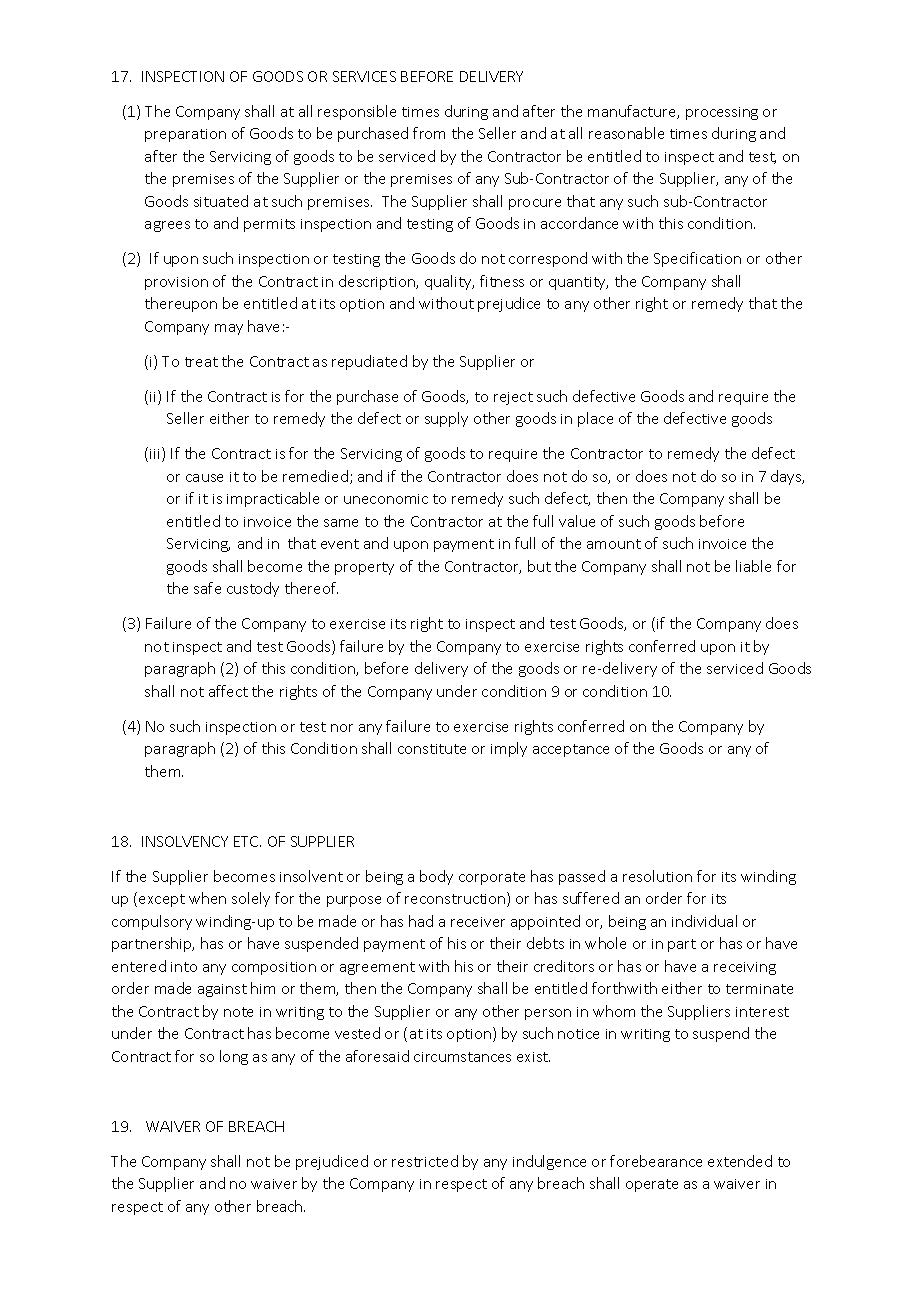 The width and height of the page is (924, 1308). What do you see at coordinates (234, 1057) in the page?
I see `long` at bounding box center [234, 1057].
